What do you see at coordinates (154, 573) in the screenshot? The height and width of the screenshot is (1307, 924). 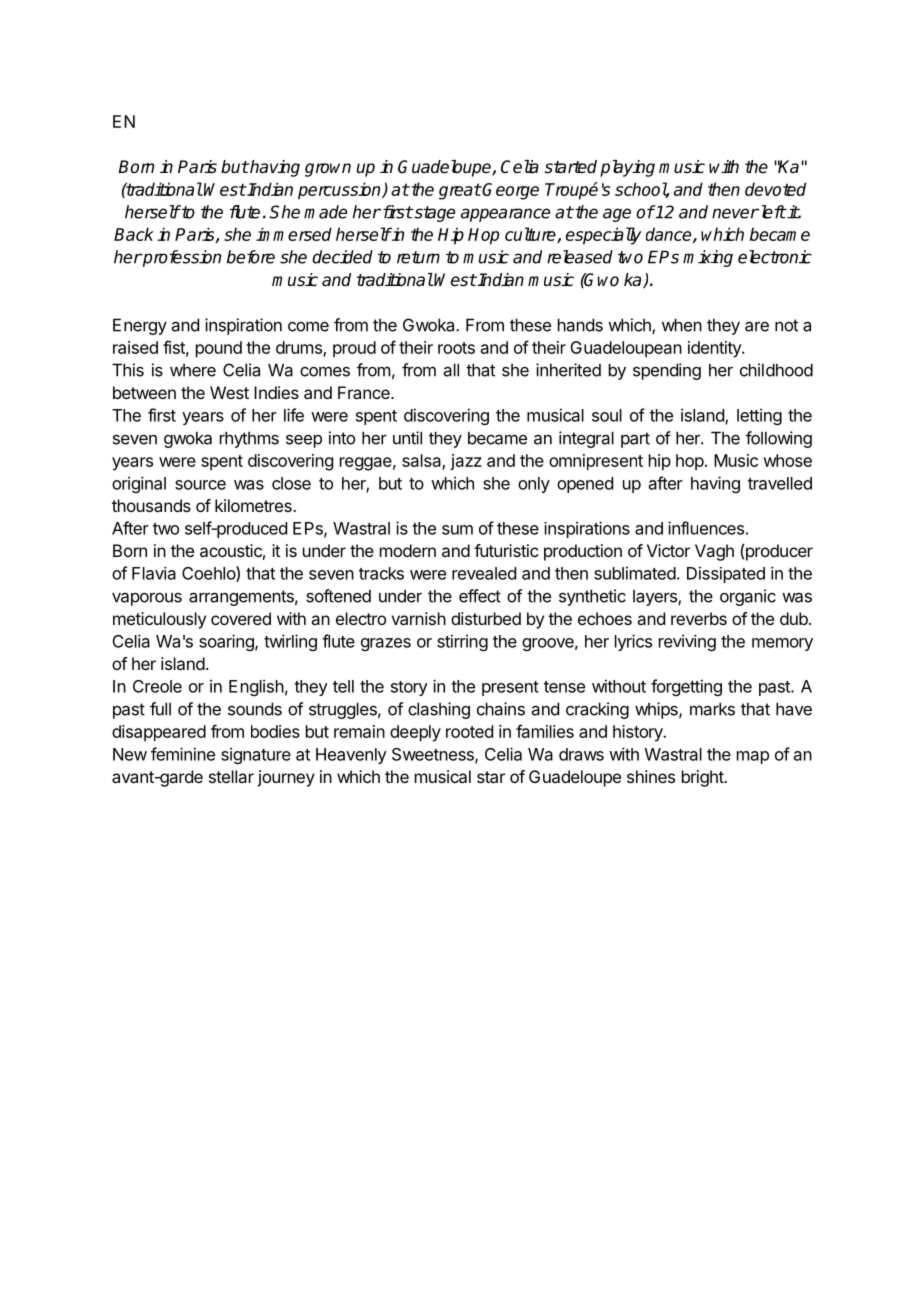 I see `Flavia` at bounding box center [154, 573].
